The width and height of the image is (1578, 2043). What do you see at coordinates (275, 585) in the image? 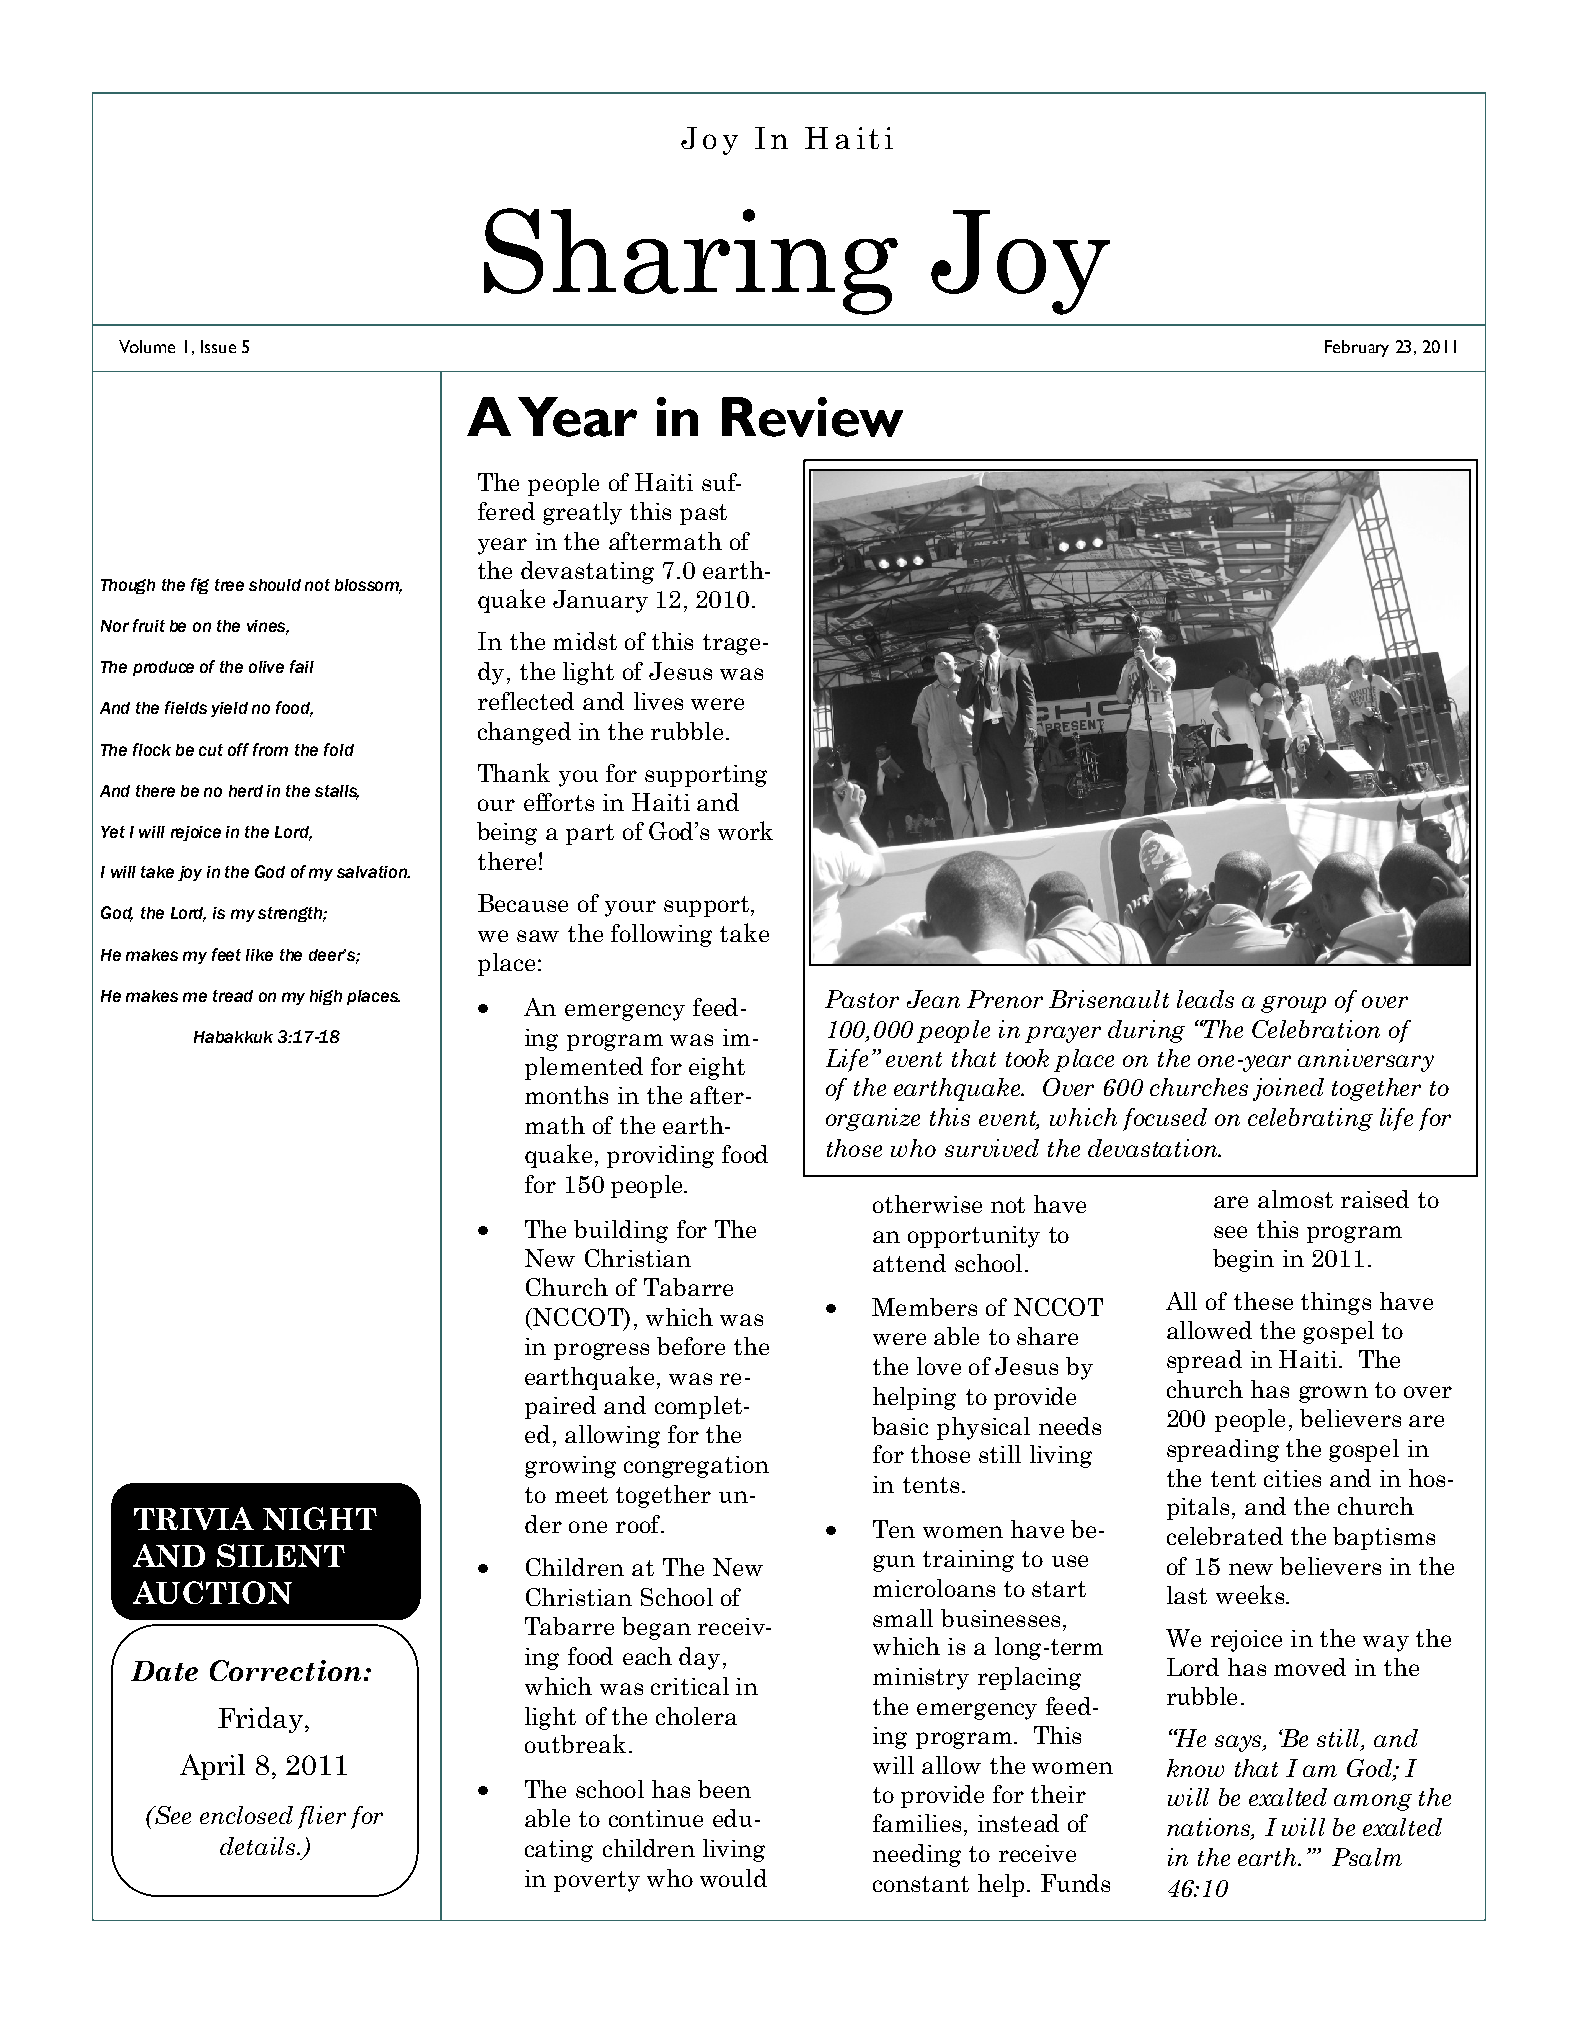
I see `should` at bounding box center [275, 585].
